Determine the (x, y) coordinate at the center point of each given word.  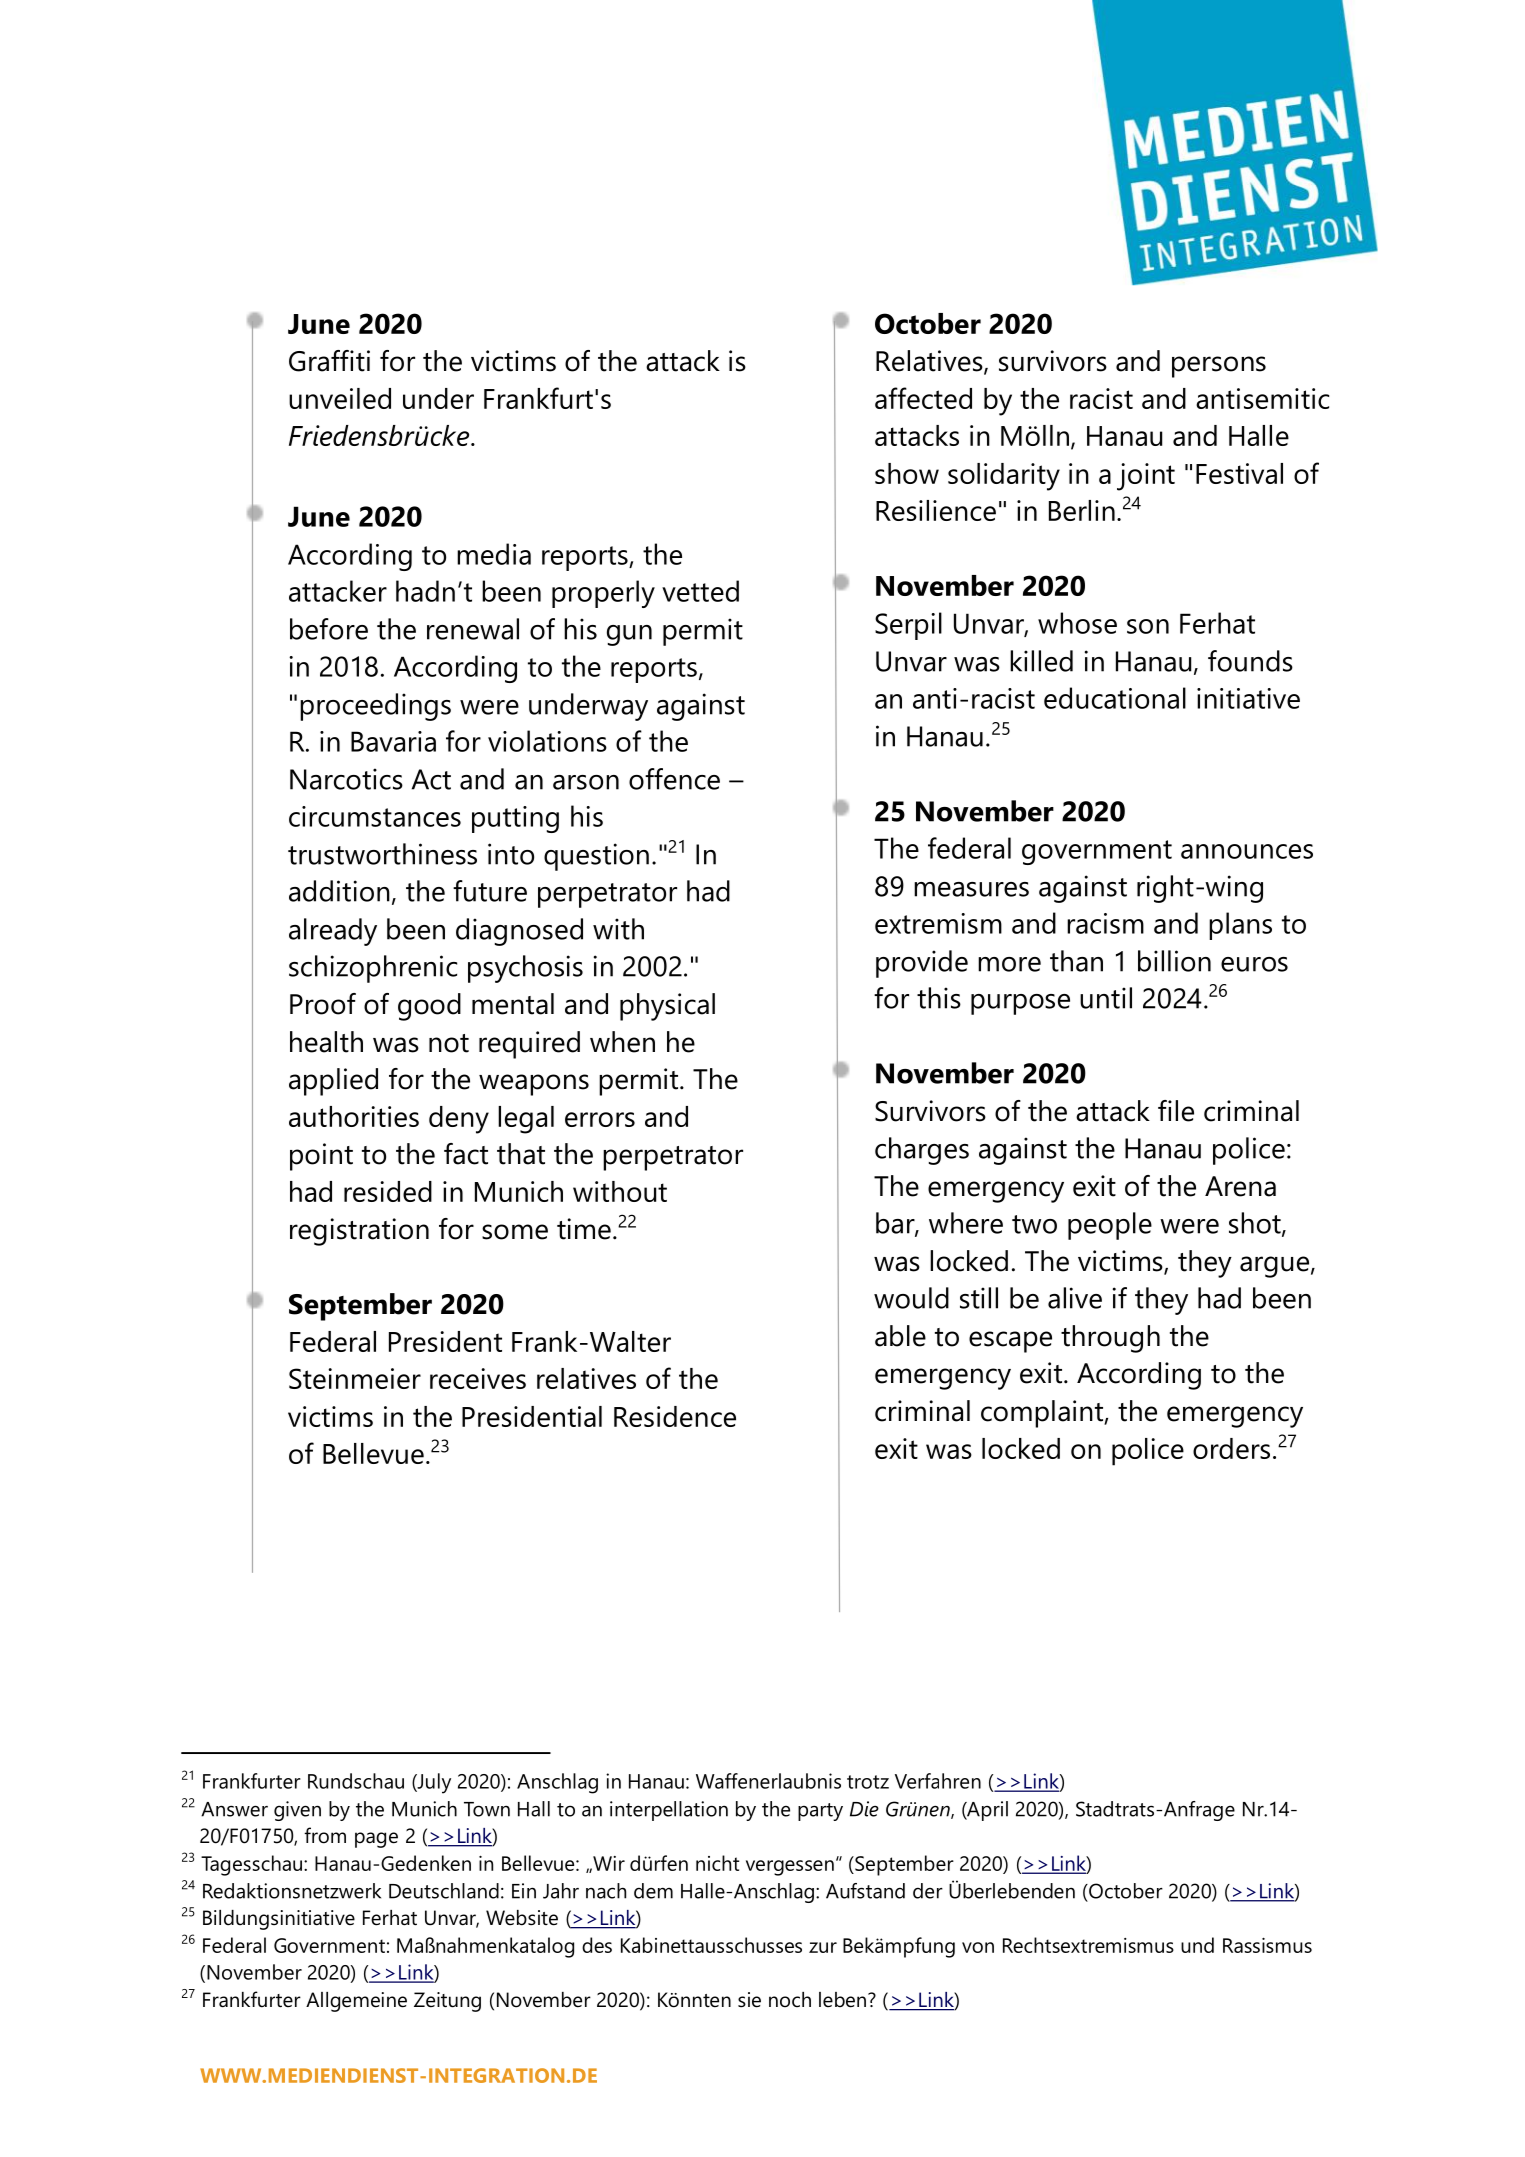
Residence (675, 1416)
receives (478, 1378)
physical (667, 1007)
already (333, 932)
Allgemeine (356, 2002)
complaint (1043, 1414)
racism (1105, 923)
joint (1146, 477)
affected (923, 398)
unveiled (340, 398)
